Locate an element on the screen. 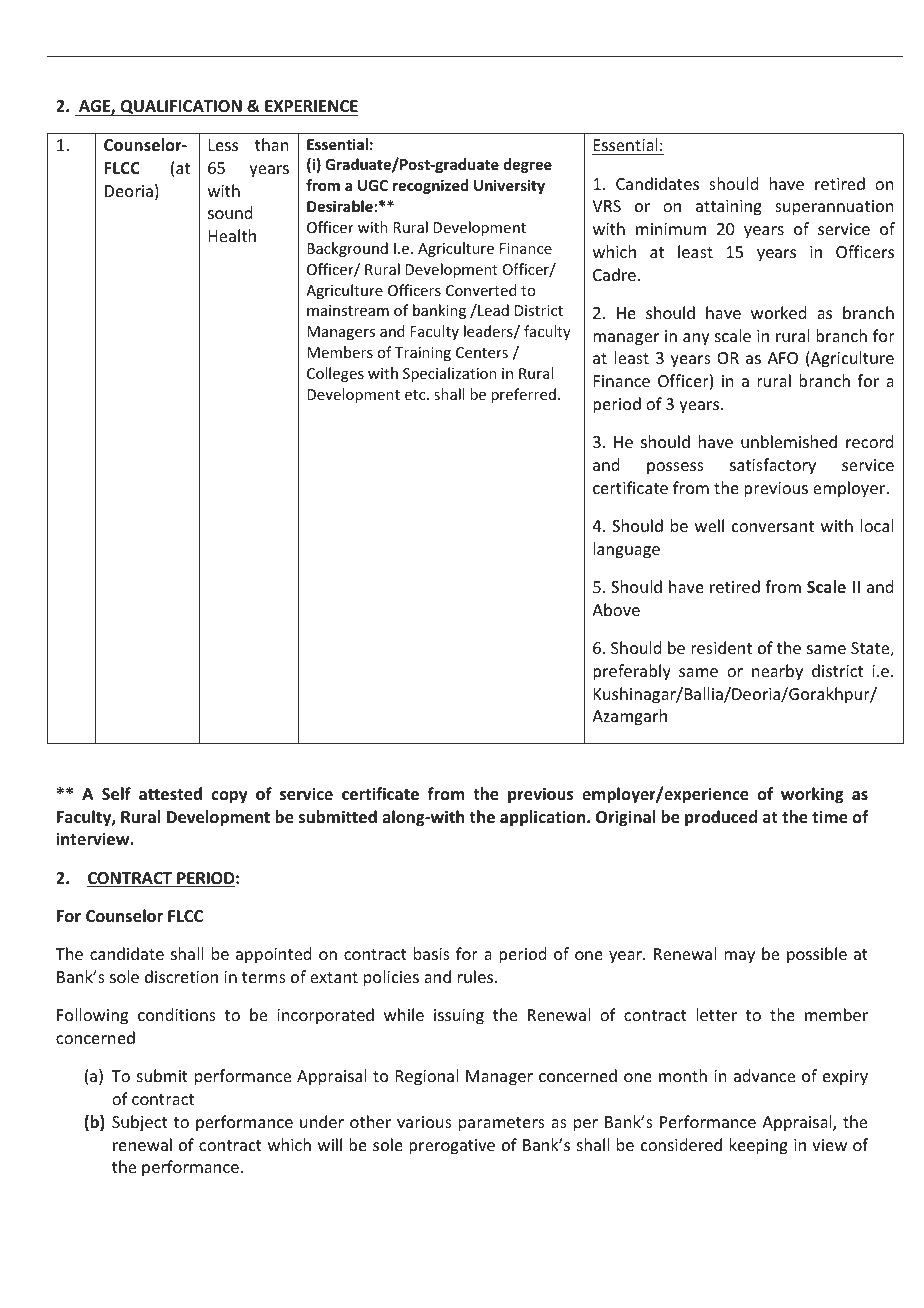  Above is located at coordinates (616, 609).
